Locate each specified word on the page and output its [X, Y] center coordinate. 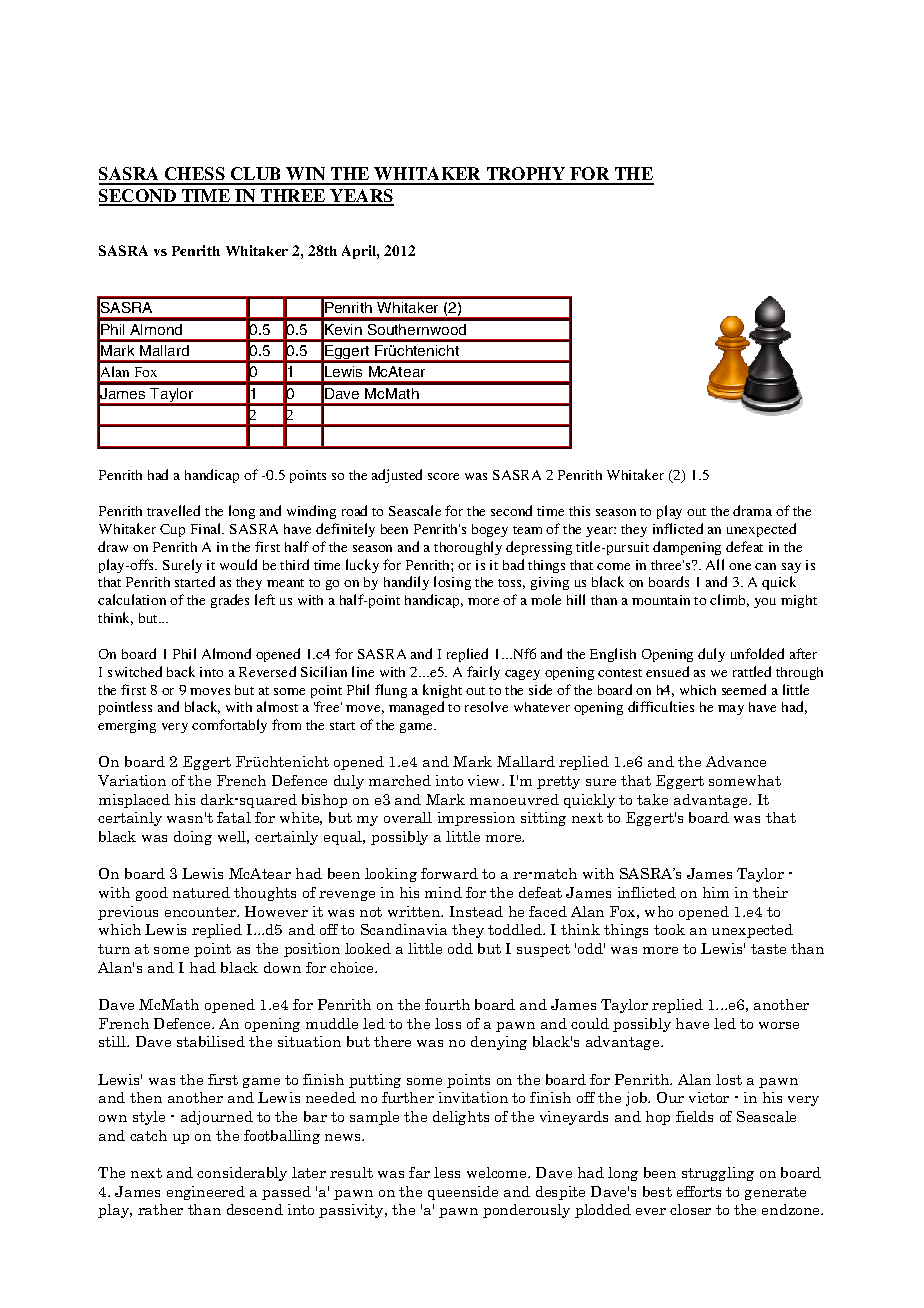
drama [752, 510]
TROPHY [526, 175]
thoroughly [468, 548]
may [731, 710]
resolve [486, 706]
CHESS [195, 175]
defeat [744, 546]
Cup [172, 530]
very [175, 728]
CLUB [256, 175]
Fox [146, 372]
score [443, 476]
